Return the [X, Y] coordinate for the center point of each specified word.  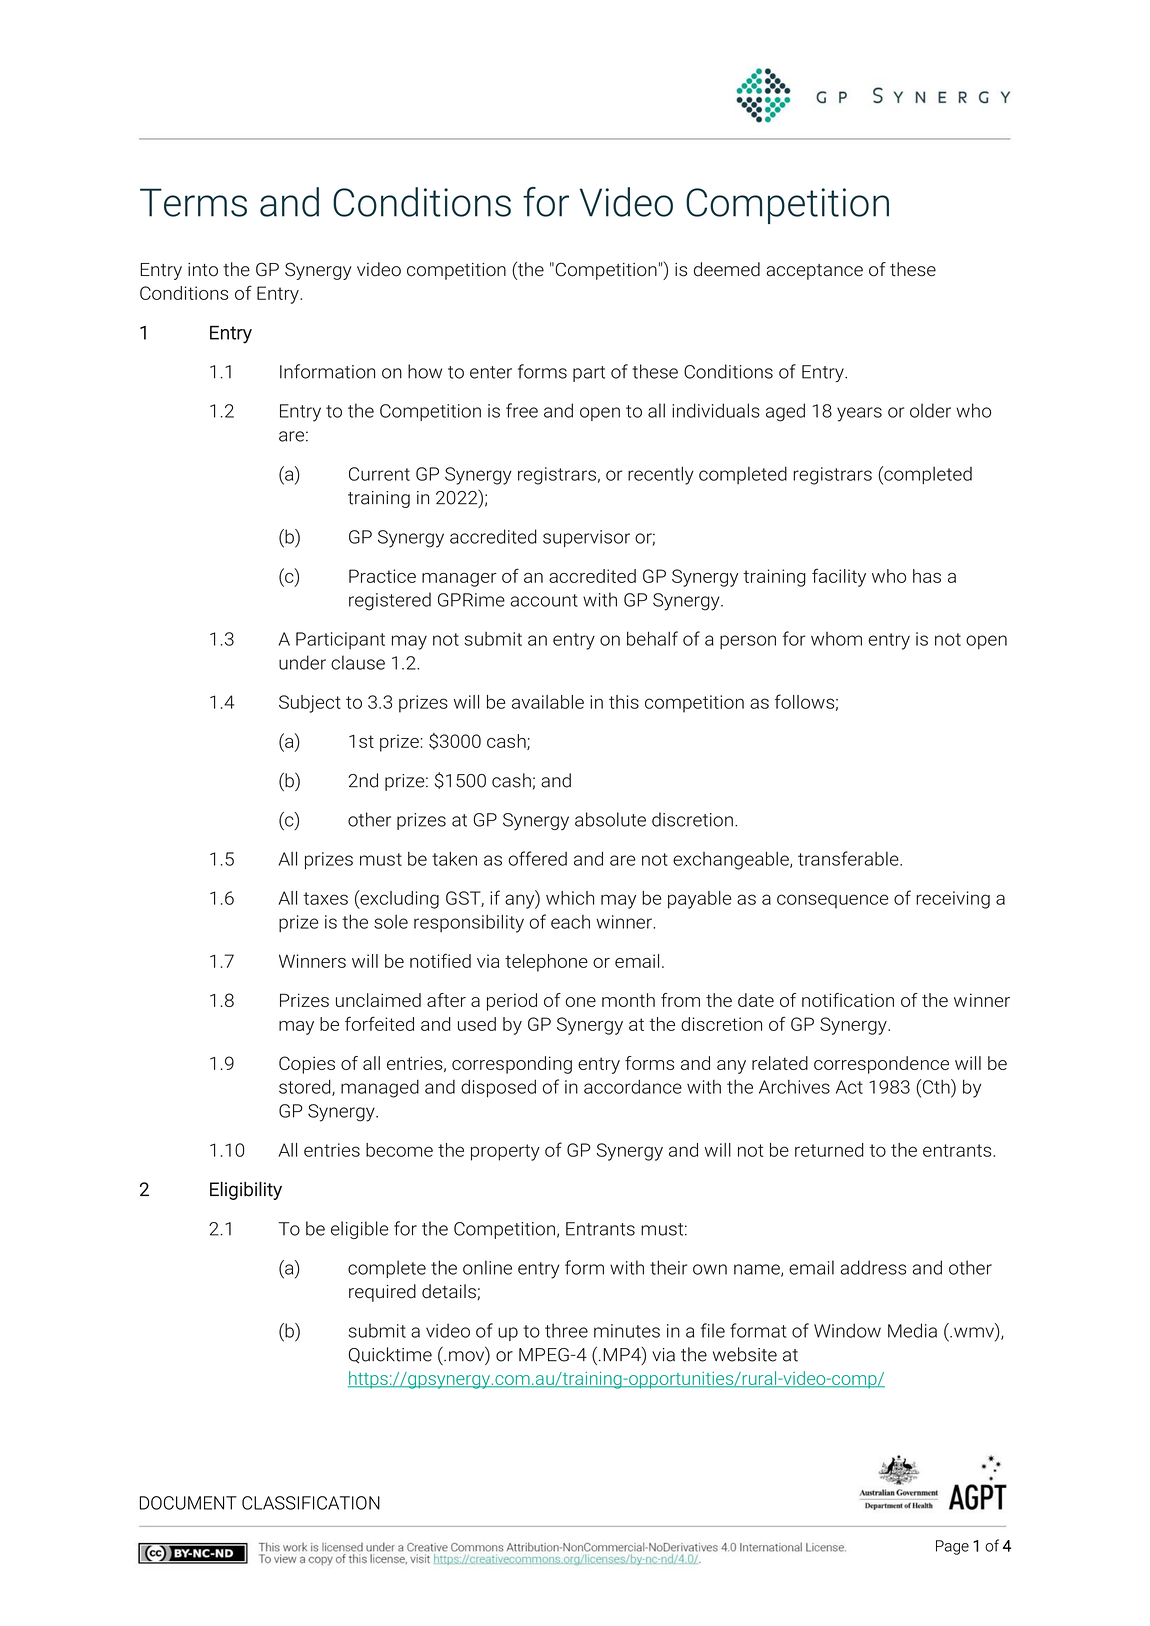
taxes [325, 898]
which [570, 898]
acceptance [814, 272]
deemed [727, 269]
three [566, 1330]
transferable [849, 858]
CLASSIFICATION [311, 1503]
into [203, 270]
